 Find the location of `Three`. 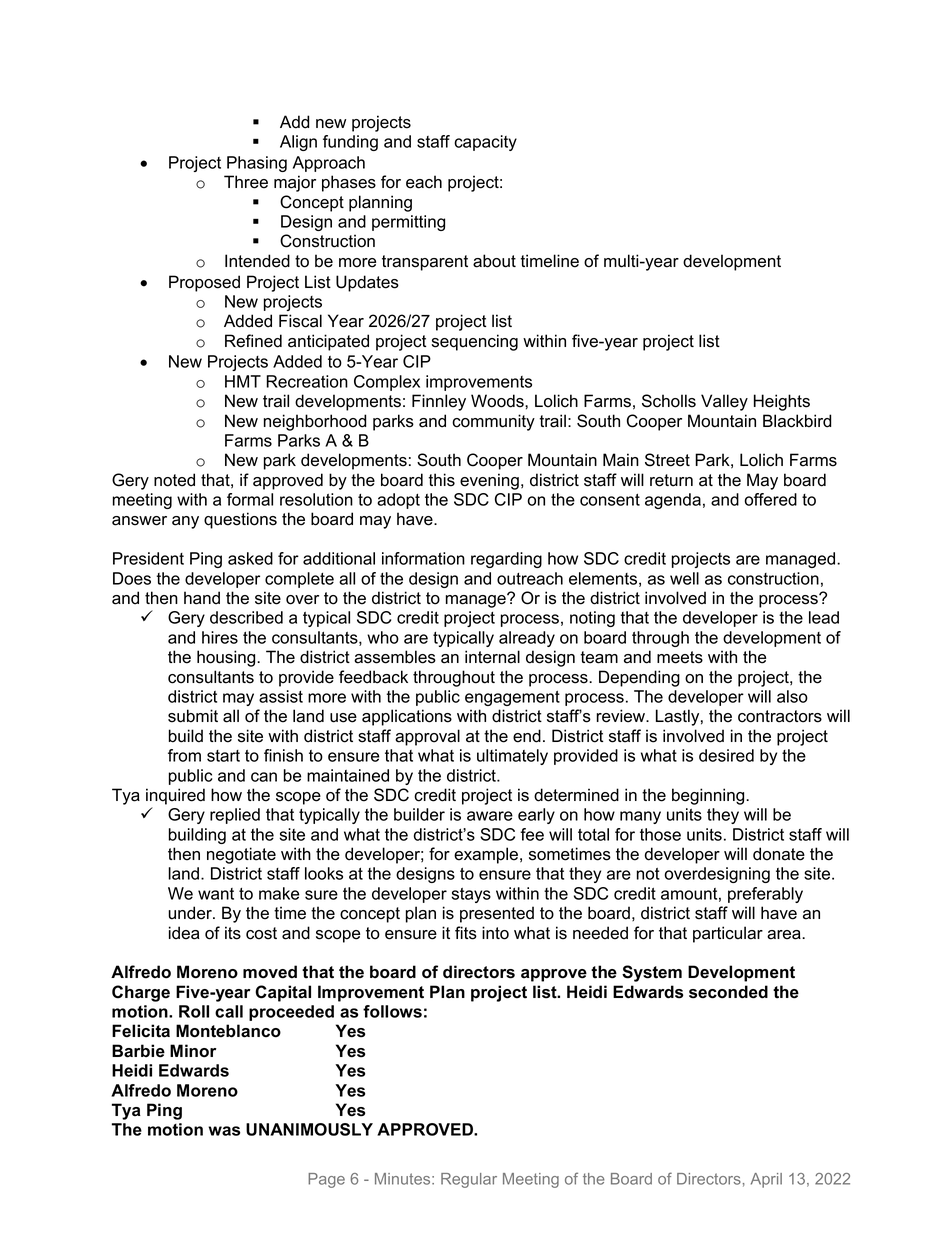

Three is located at coordinates (246, 182).
